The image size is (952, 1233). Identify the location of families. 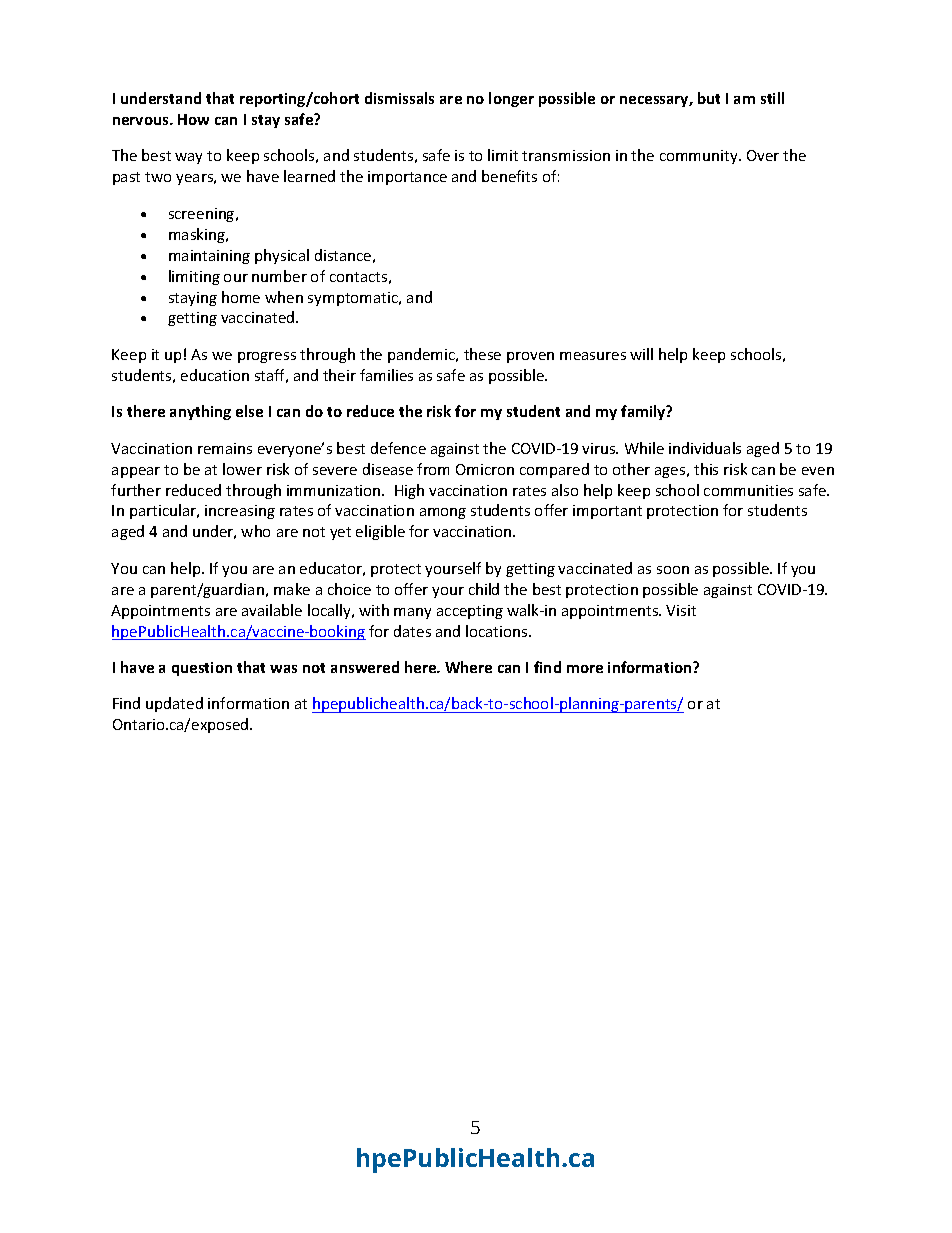
(386, 375).
